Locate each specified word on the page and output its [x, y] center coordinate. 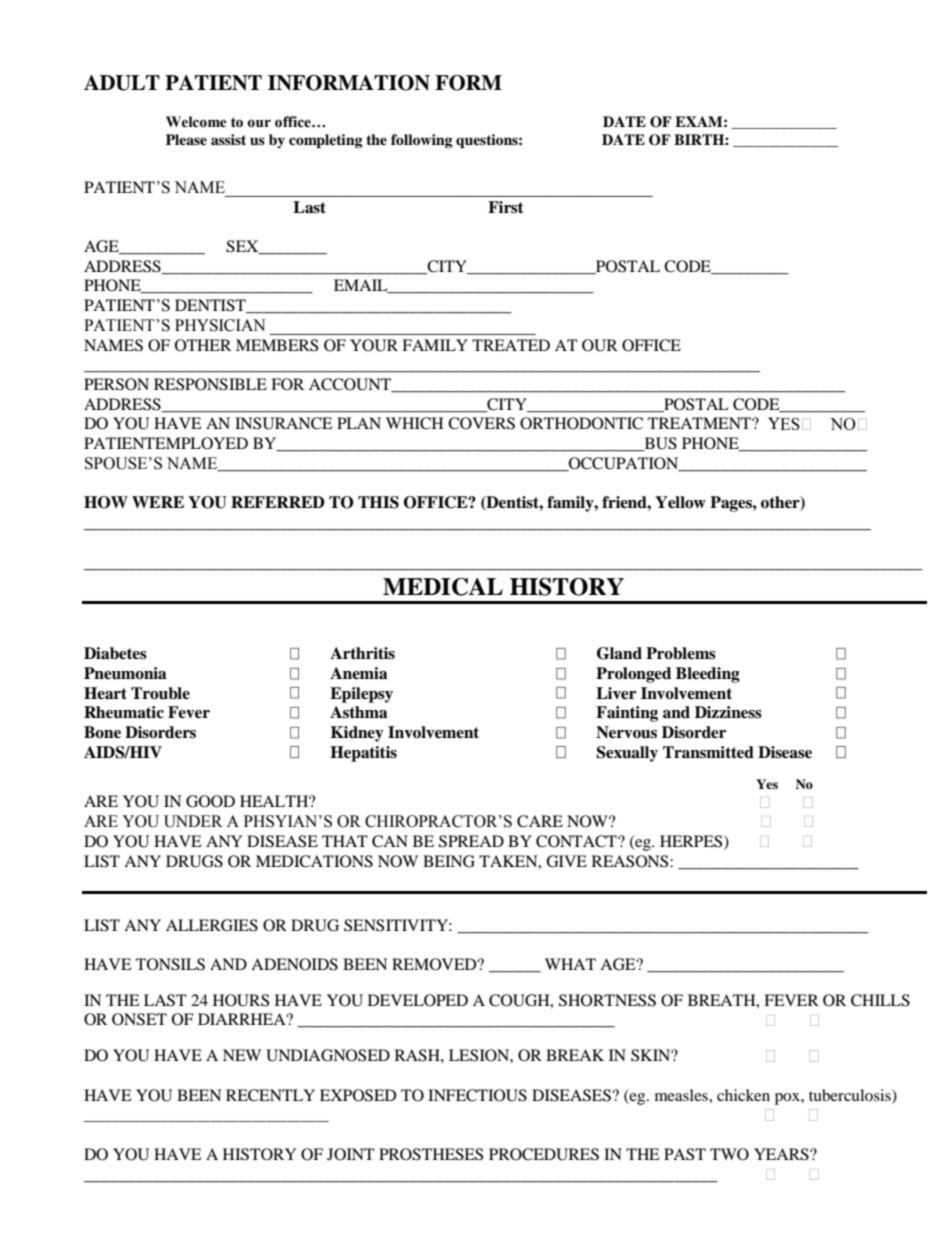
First [506, 207]
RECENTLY [270, 1095]
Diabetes [115, 653]
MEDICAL [443, 587]
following [422, 141]
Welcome [196, 122]
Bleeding [708, 675]
